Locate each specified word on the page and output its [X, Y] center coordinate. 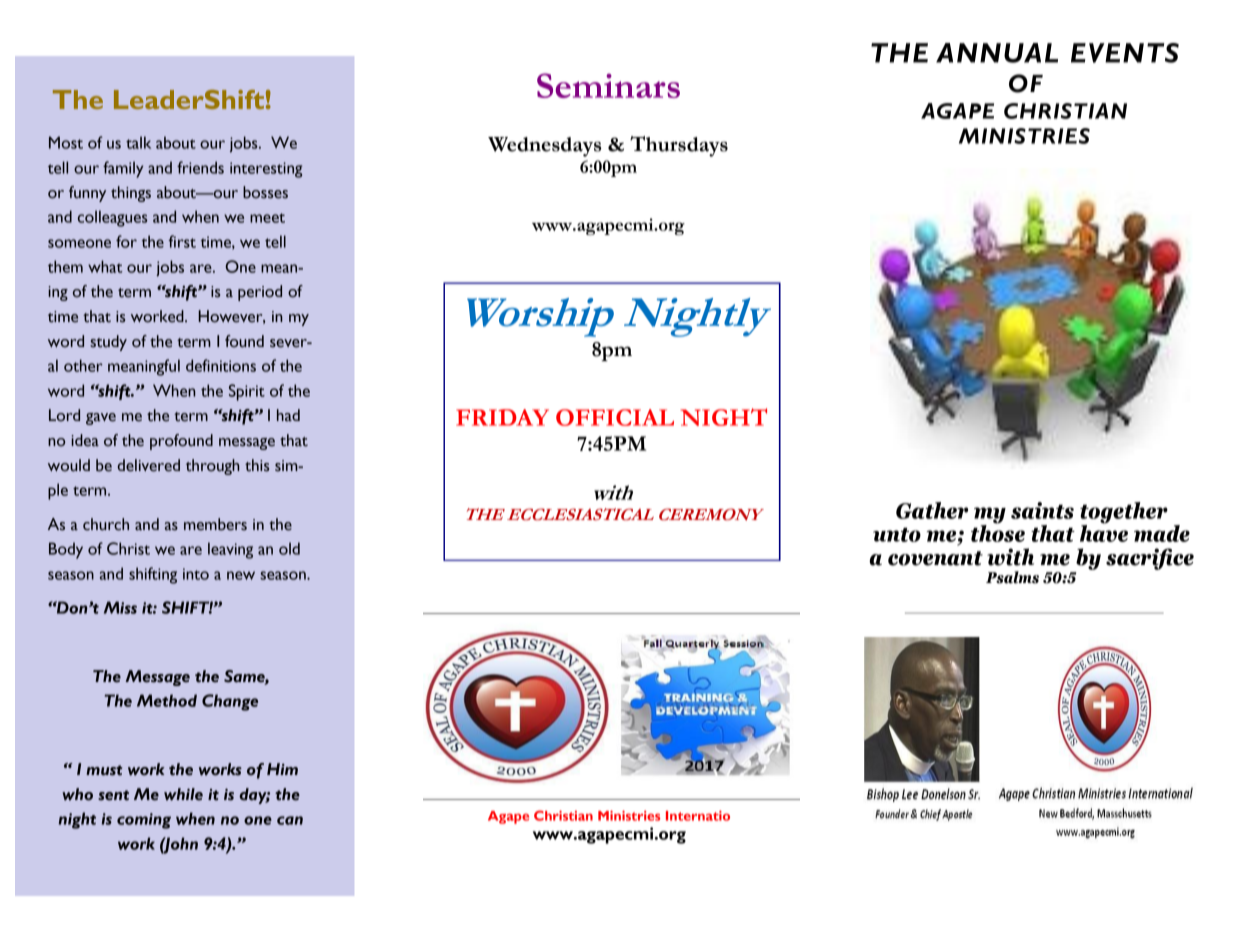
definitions [221, 365]
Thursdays [679, 146]
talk [138, 142]
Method [167, 700]
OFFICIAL [615, 417]
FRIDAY [502, 417]
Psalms [1012, 577]
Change [230, 702]
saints [1042, 510]
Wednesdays [544, 147]
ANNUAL [997, 53]
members [215, 524]
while [183, 794]
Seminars [608, 85]
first [182, 241]
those [998, 532]
